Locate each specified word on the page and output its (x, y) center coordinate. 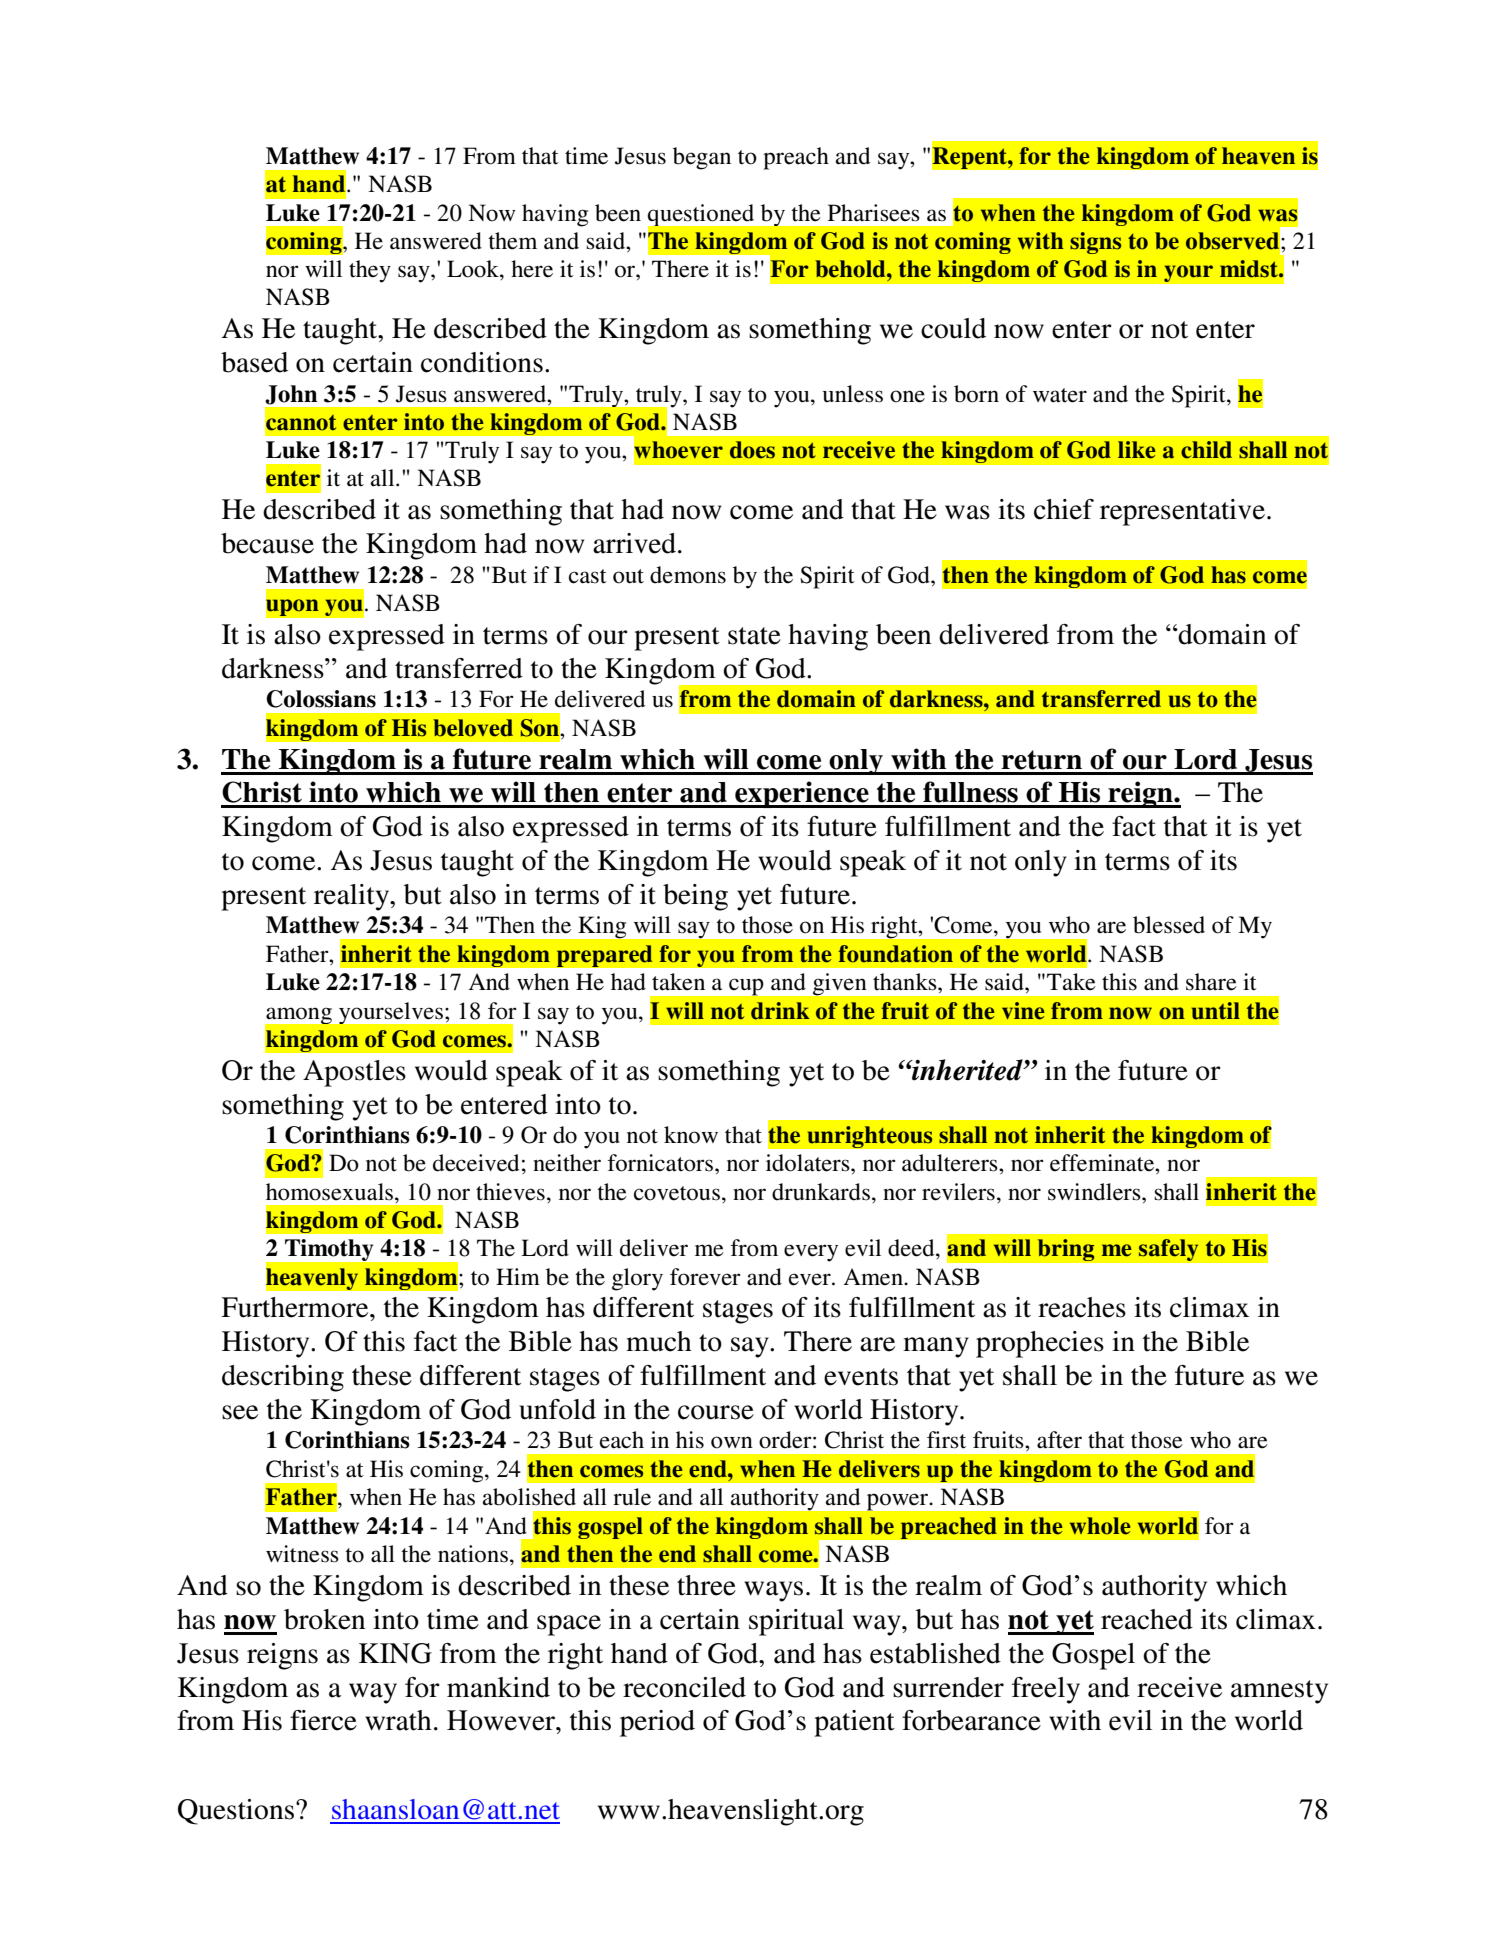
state (754, 636)
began (702, 158)
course (716, 1412)
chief (1064, 509)
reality (352, 897)
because (267, 543)
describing (283, 1378)
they (370, 271)
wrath (398, 1720)
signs (1095, 243)
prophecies (1040, 1344)
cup (746, 987)
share (1211, 982)
